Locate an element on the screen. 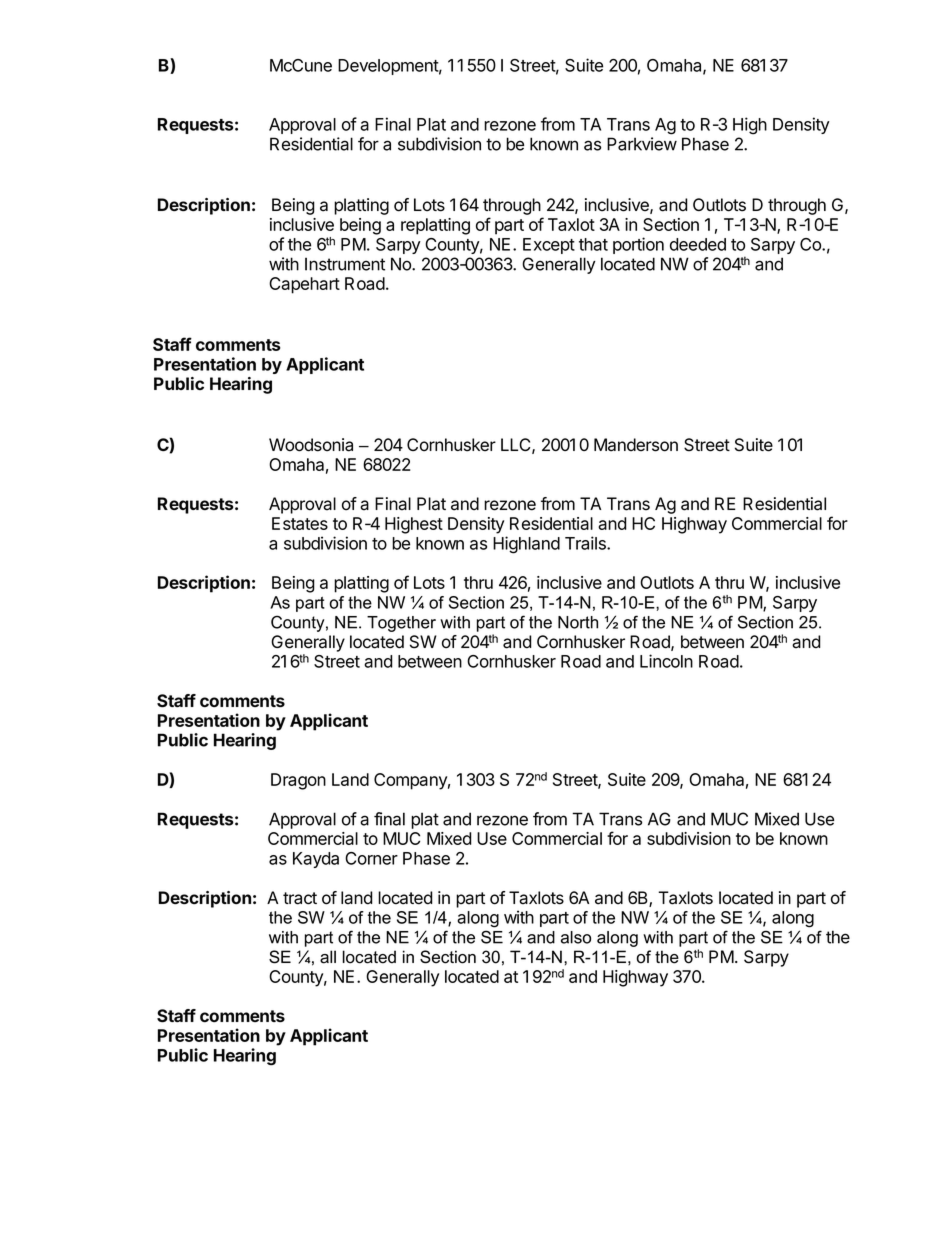  portion is located at coordinates (638, 245).
